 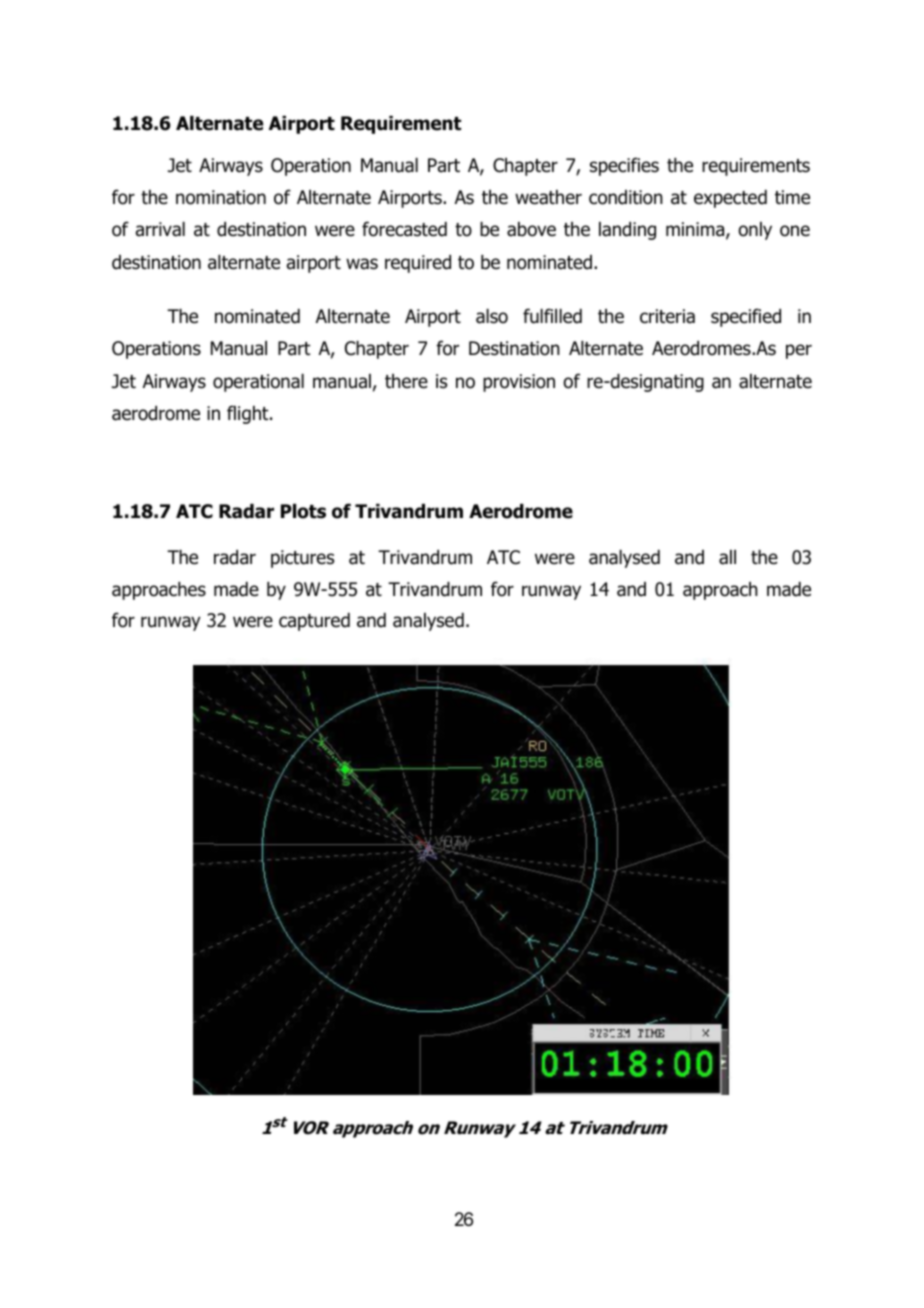 I want to click on Plots, so click(x=303, y=511).
